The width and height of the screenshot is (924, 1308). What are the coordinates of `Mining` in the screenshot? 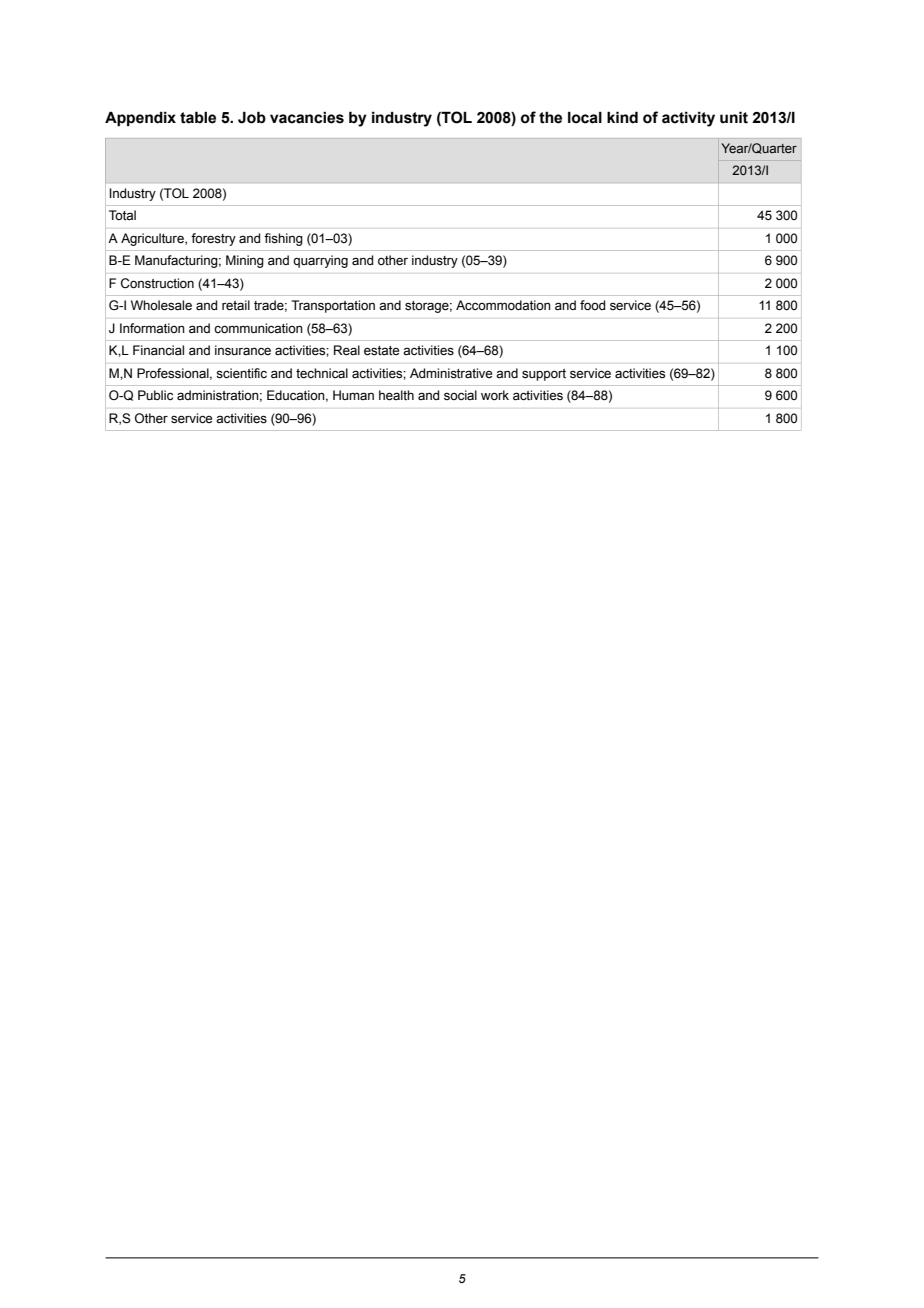 It's located at (245, 261).
